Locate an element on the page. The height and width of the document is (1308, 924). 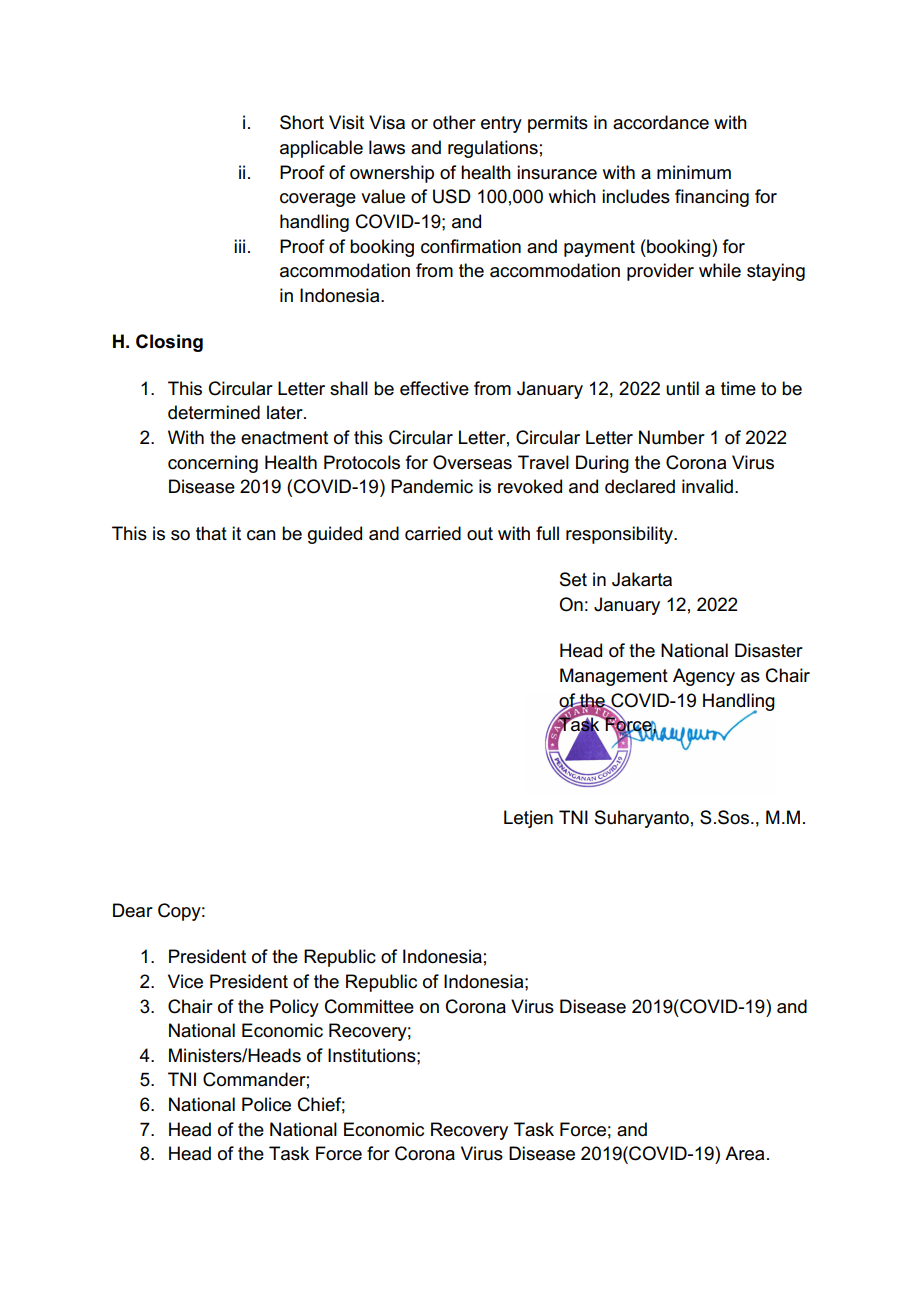
effective is located at coordinates (434, 388).
